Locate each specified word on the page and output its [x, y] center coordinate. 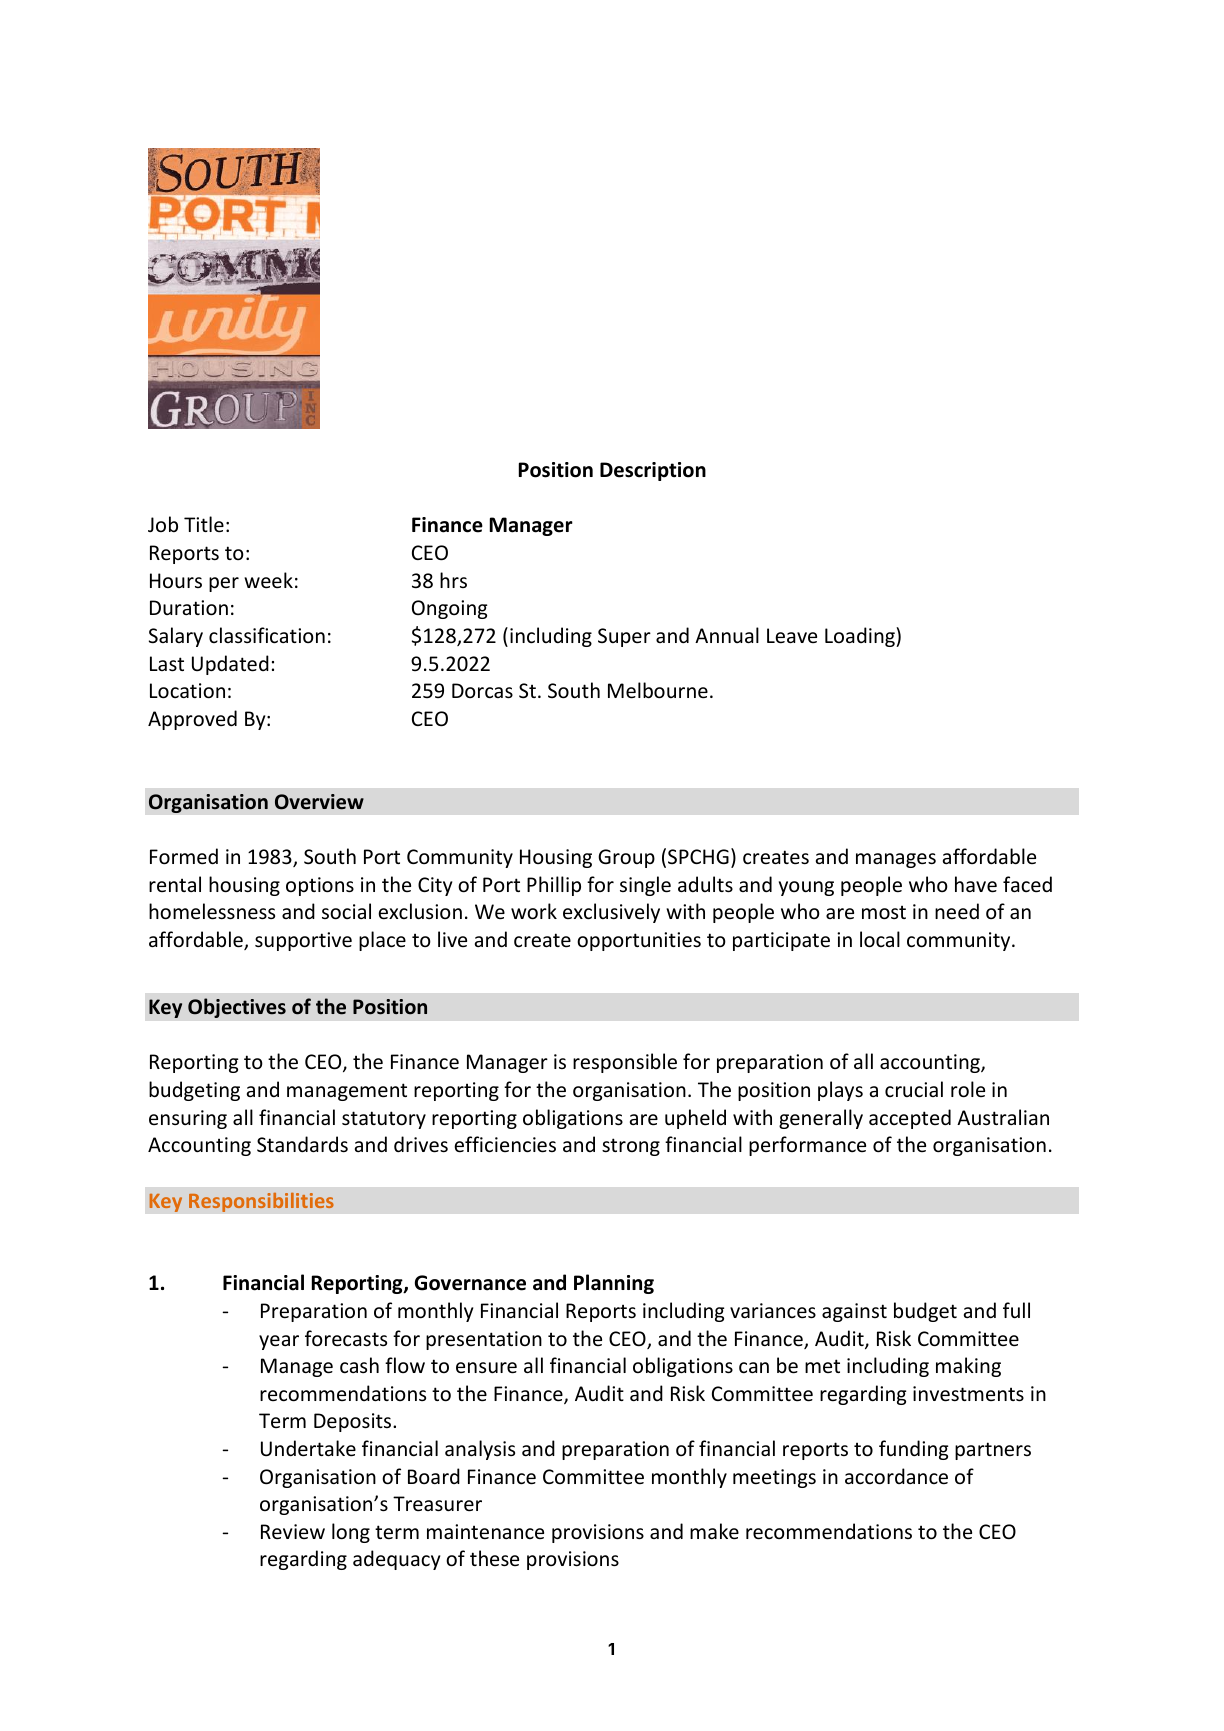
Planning [614, 1284]
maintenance [485, 1532]
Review [293, 1532]
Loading [861, 637]
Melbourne [658, 690]
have [976, 884]
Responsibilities [261, 1202]
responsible [625, 1063]
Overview [319, 802]
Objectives [237, 1008]
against [854, 1312]
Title [204, 524]
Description [653, 471]
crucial [914, 1089]
